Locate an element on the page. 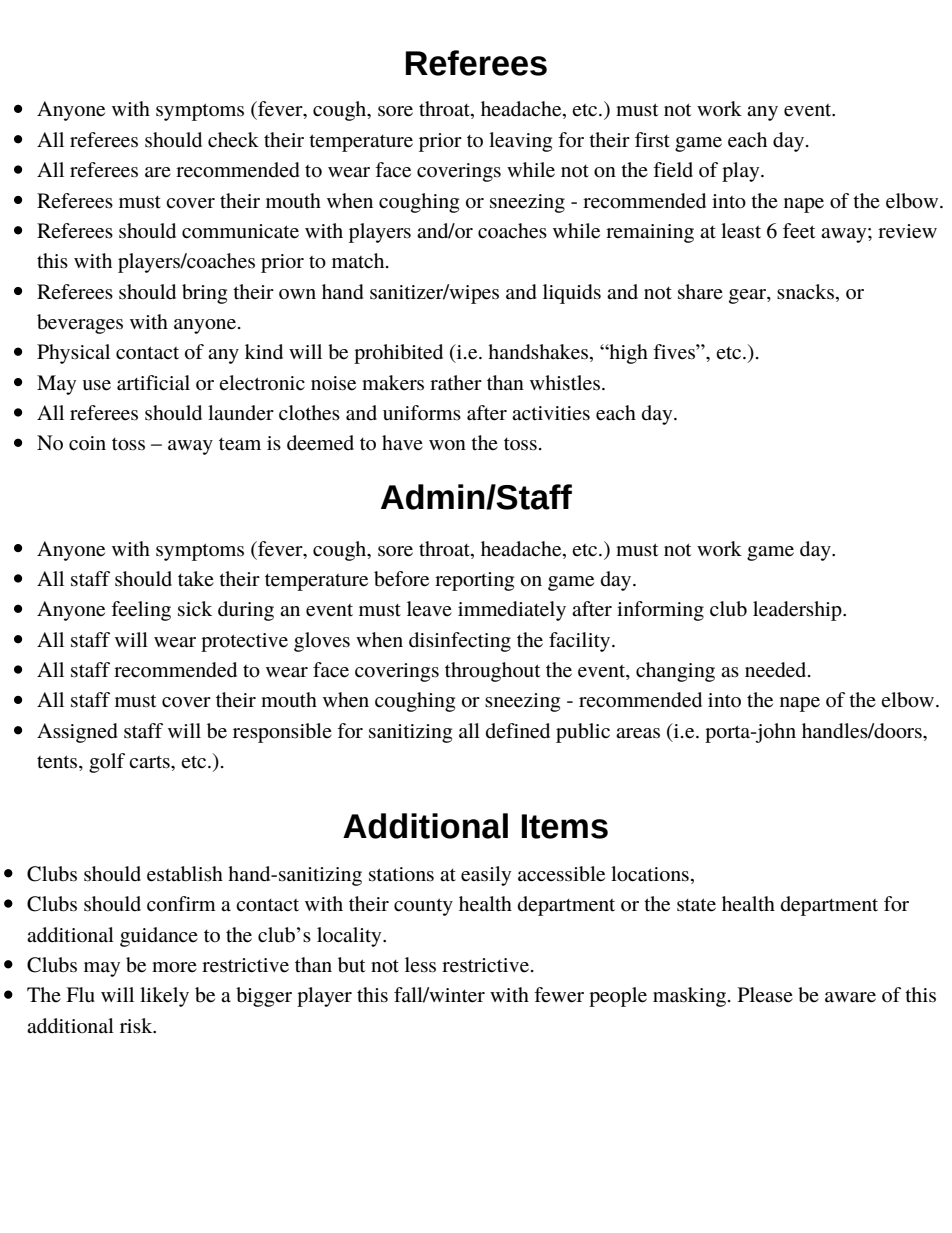 The width and height of the image is (952, 1233). artificial is located at coordinates (153, 383).
